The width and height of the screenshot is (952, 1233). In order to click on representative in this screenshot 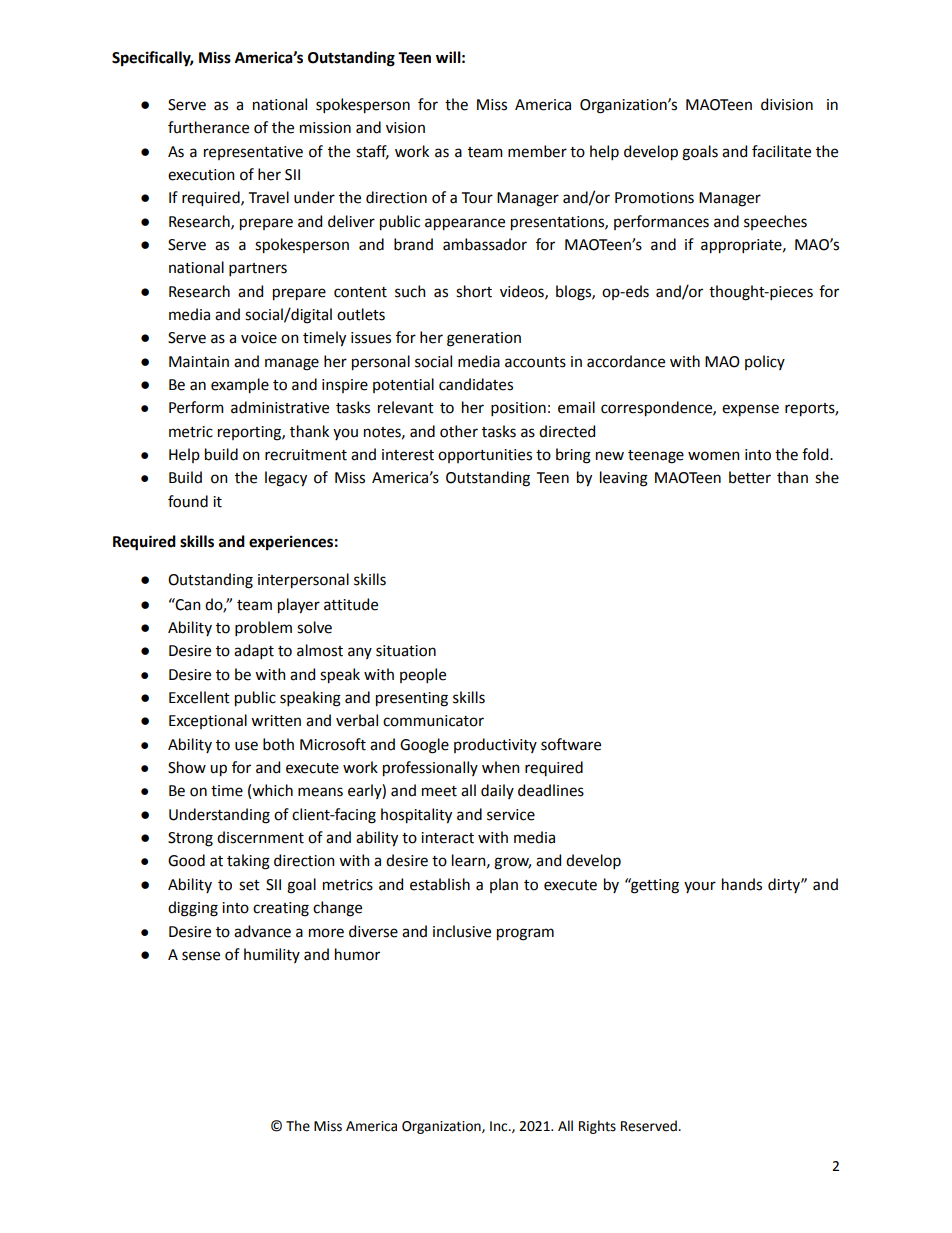, I will do `click(253, 153)`.
